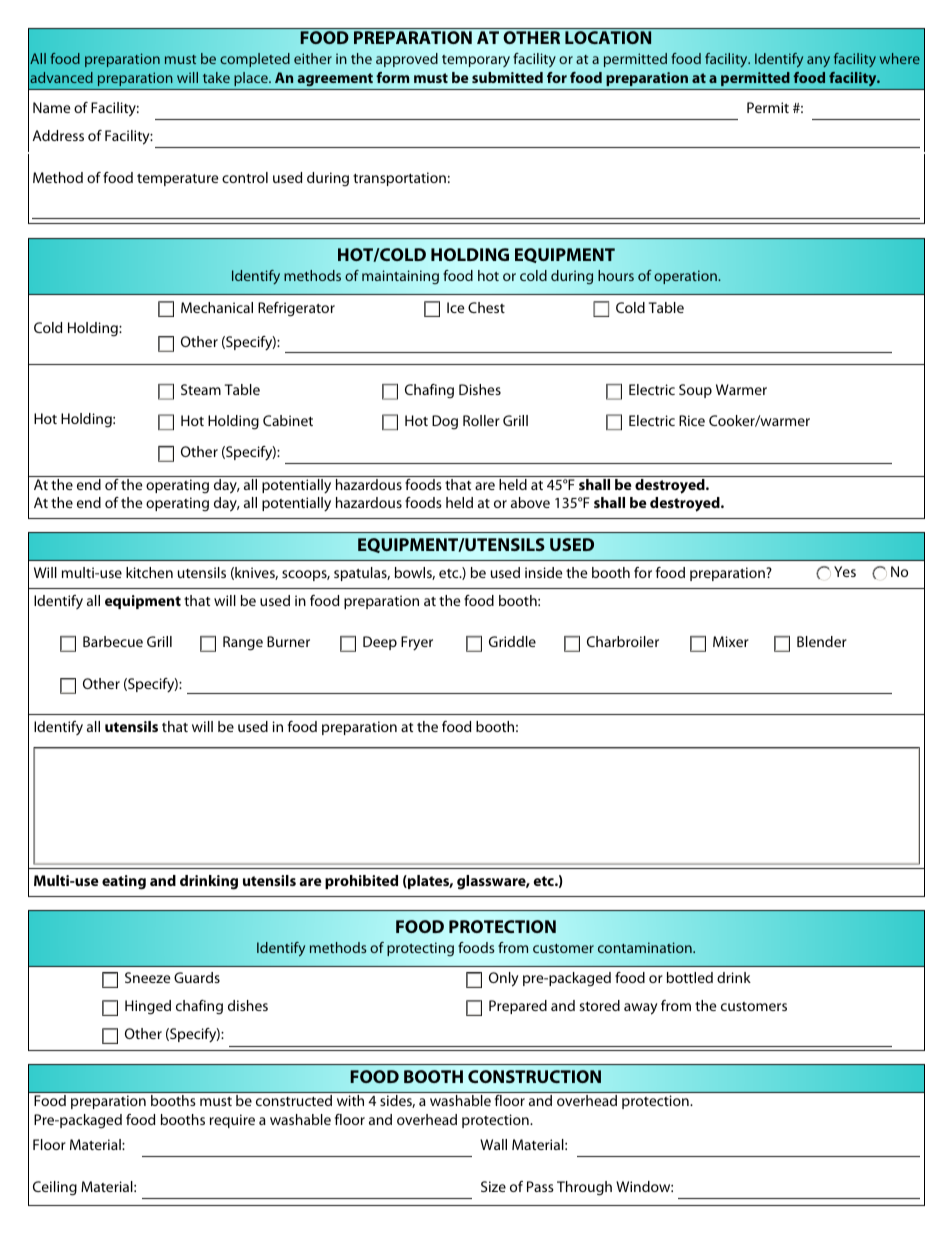  What do you see at coordinates (124, 882) in the screenshot?
I see `eating` at bounding box center [124, 882].
